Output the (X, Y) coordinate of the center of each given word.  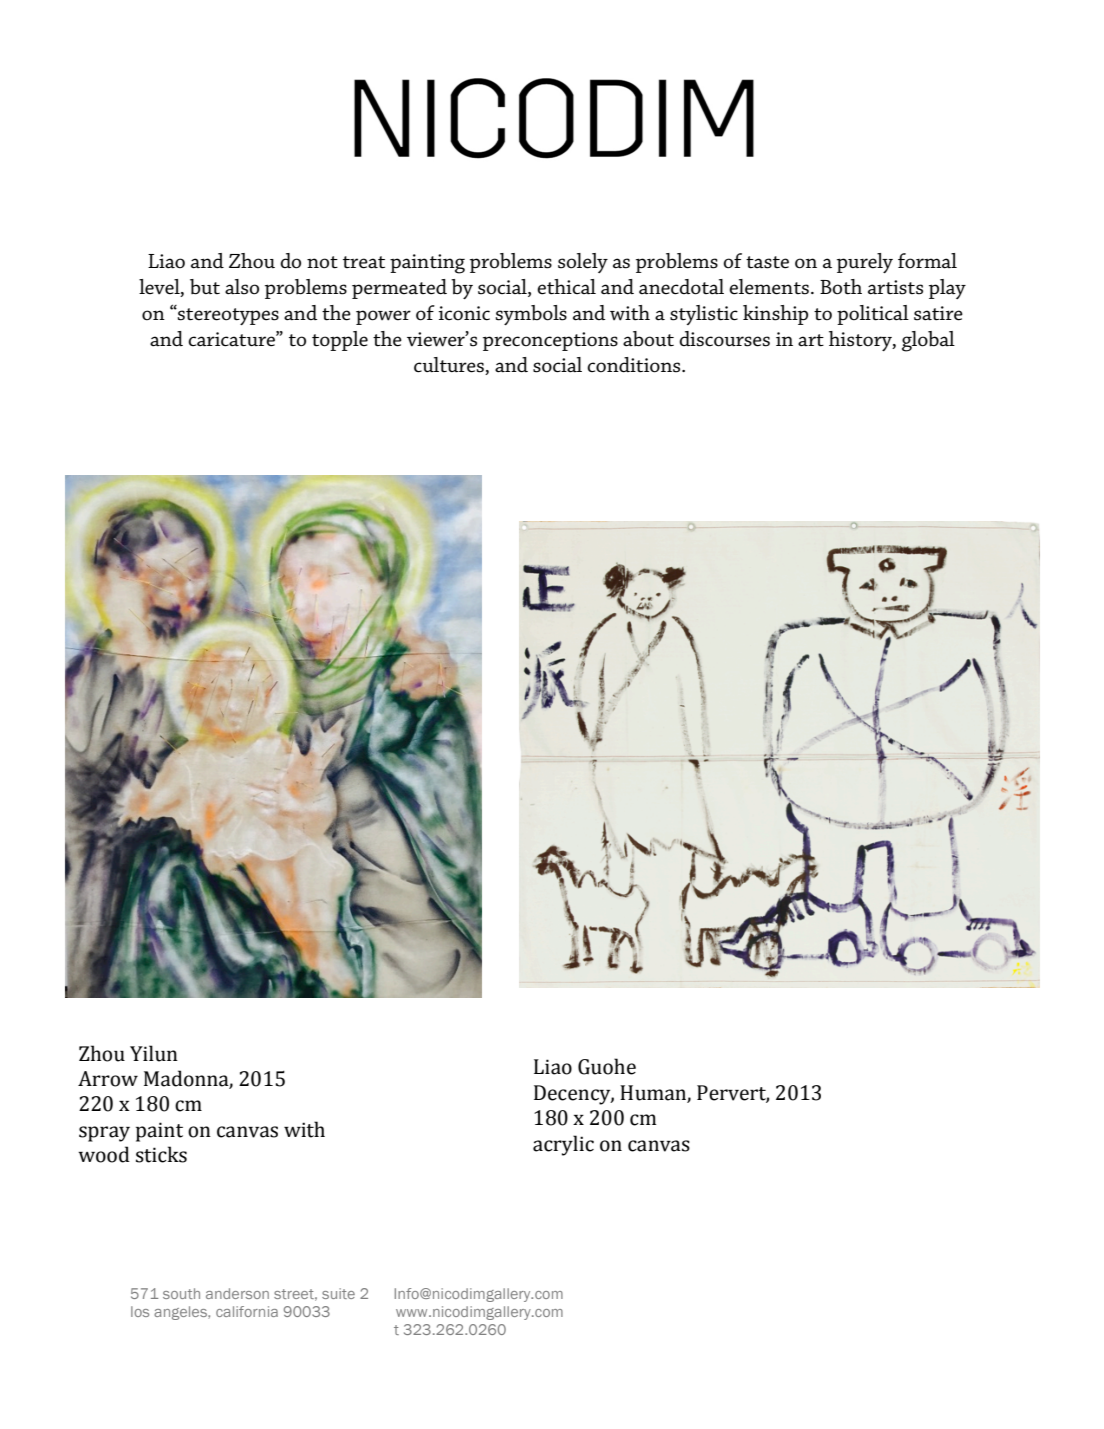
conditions (635, 365)
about (648, 339)
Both (841, 287)
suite (338, 1293)
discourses (724, 339)
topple (340, 341)
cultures (450, 366)
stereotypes (227, 316)
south (181, 1293)
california (247, 1311)
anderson (237, 1293)
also (242, 287)
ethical (566, 287)
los (140, 1311)
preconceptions (550, 341)
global (928, 341)
